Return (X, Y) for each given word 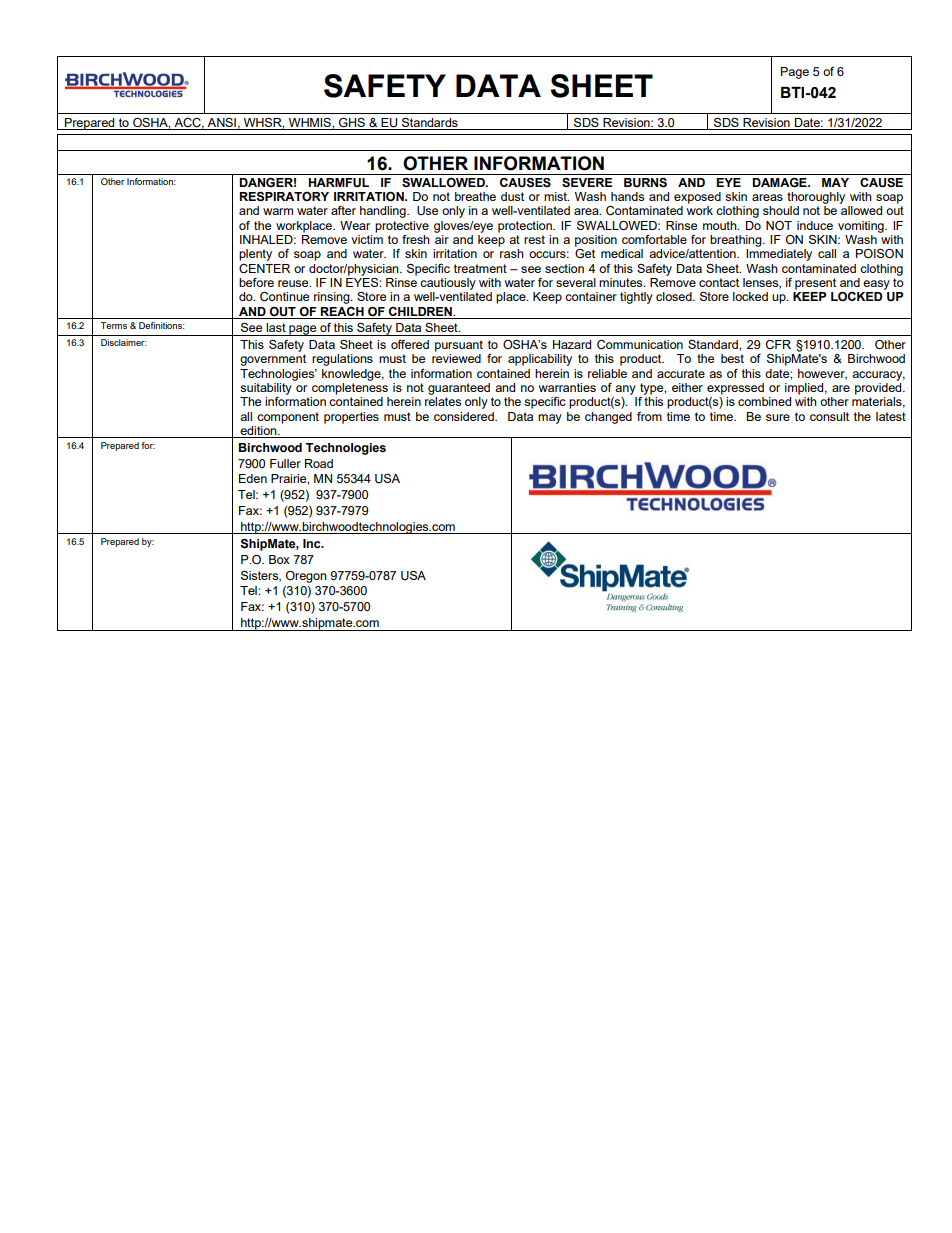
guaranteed (459, 389)
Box (279, 559)
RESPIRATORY (284, 197)
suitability (266, 389)
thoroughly (816, 198)
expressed (735, 389)
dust (512, 196)
